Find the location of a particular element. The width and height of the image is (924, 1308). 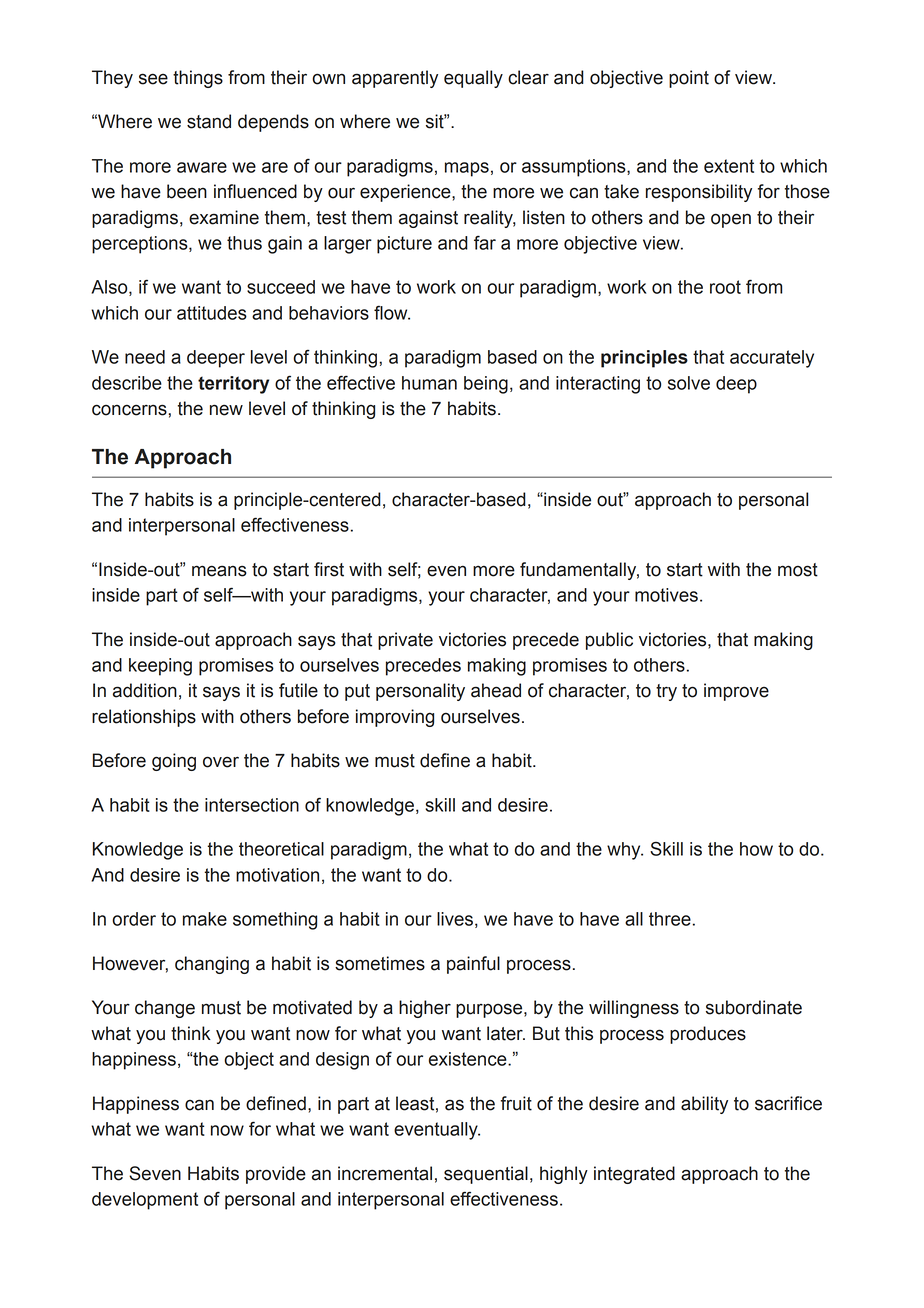

stand is located at coordinates (209, 121).
